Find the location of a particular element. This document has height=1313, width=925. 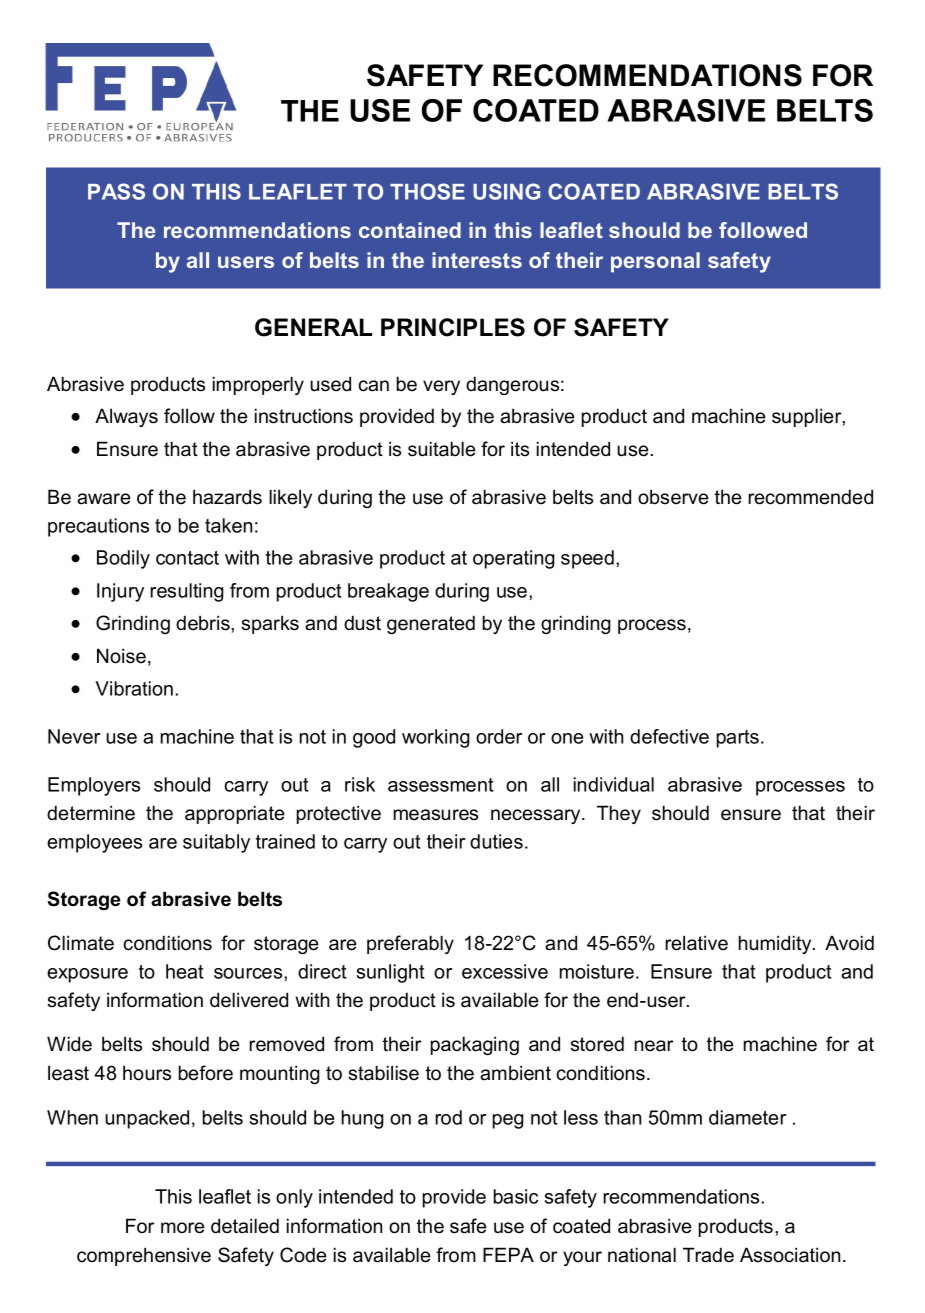

recommended is located at coordinates (810, 497).
